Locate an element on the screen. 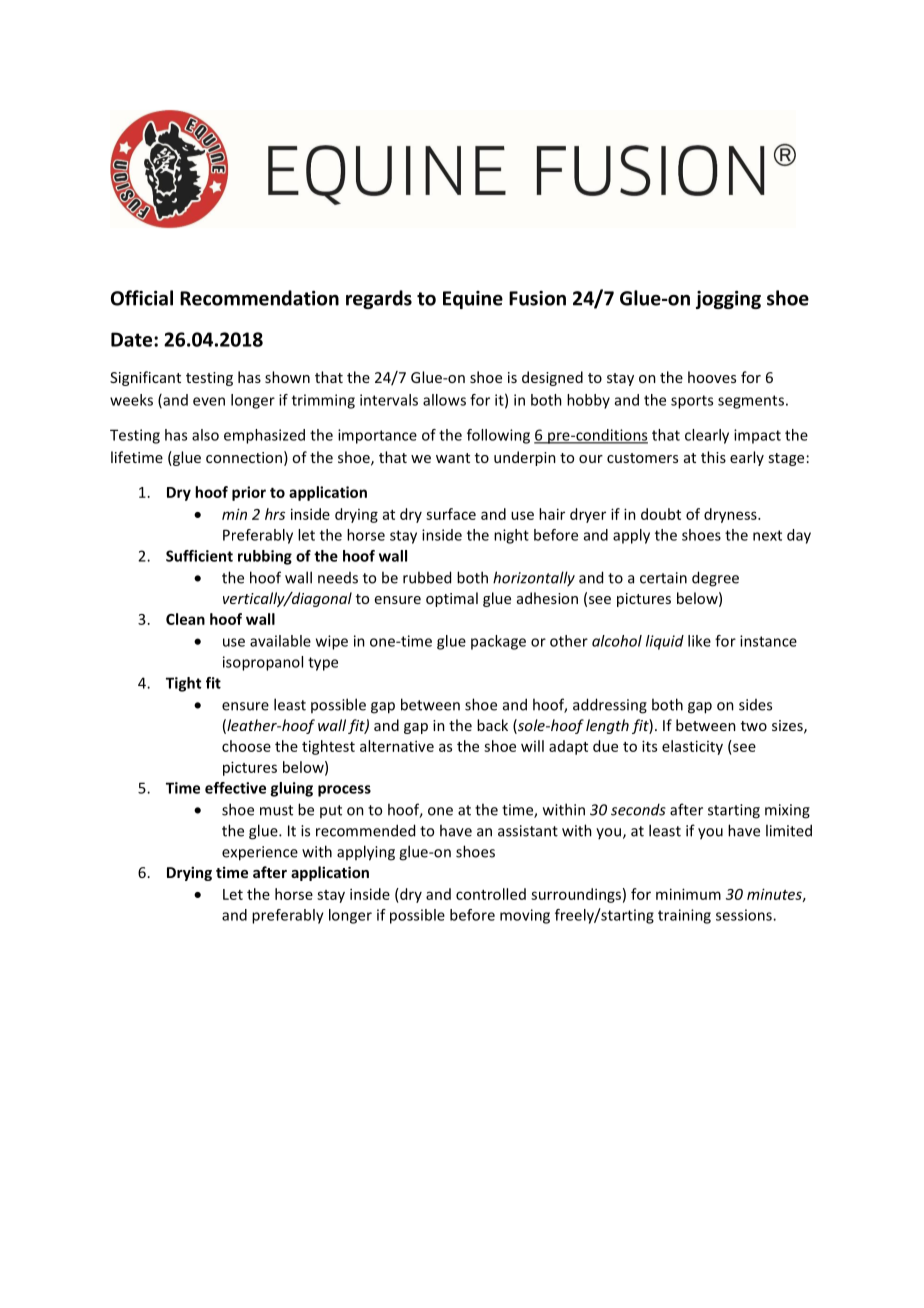  experience is located at coordinates (260, 853).
